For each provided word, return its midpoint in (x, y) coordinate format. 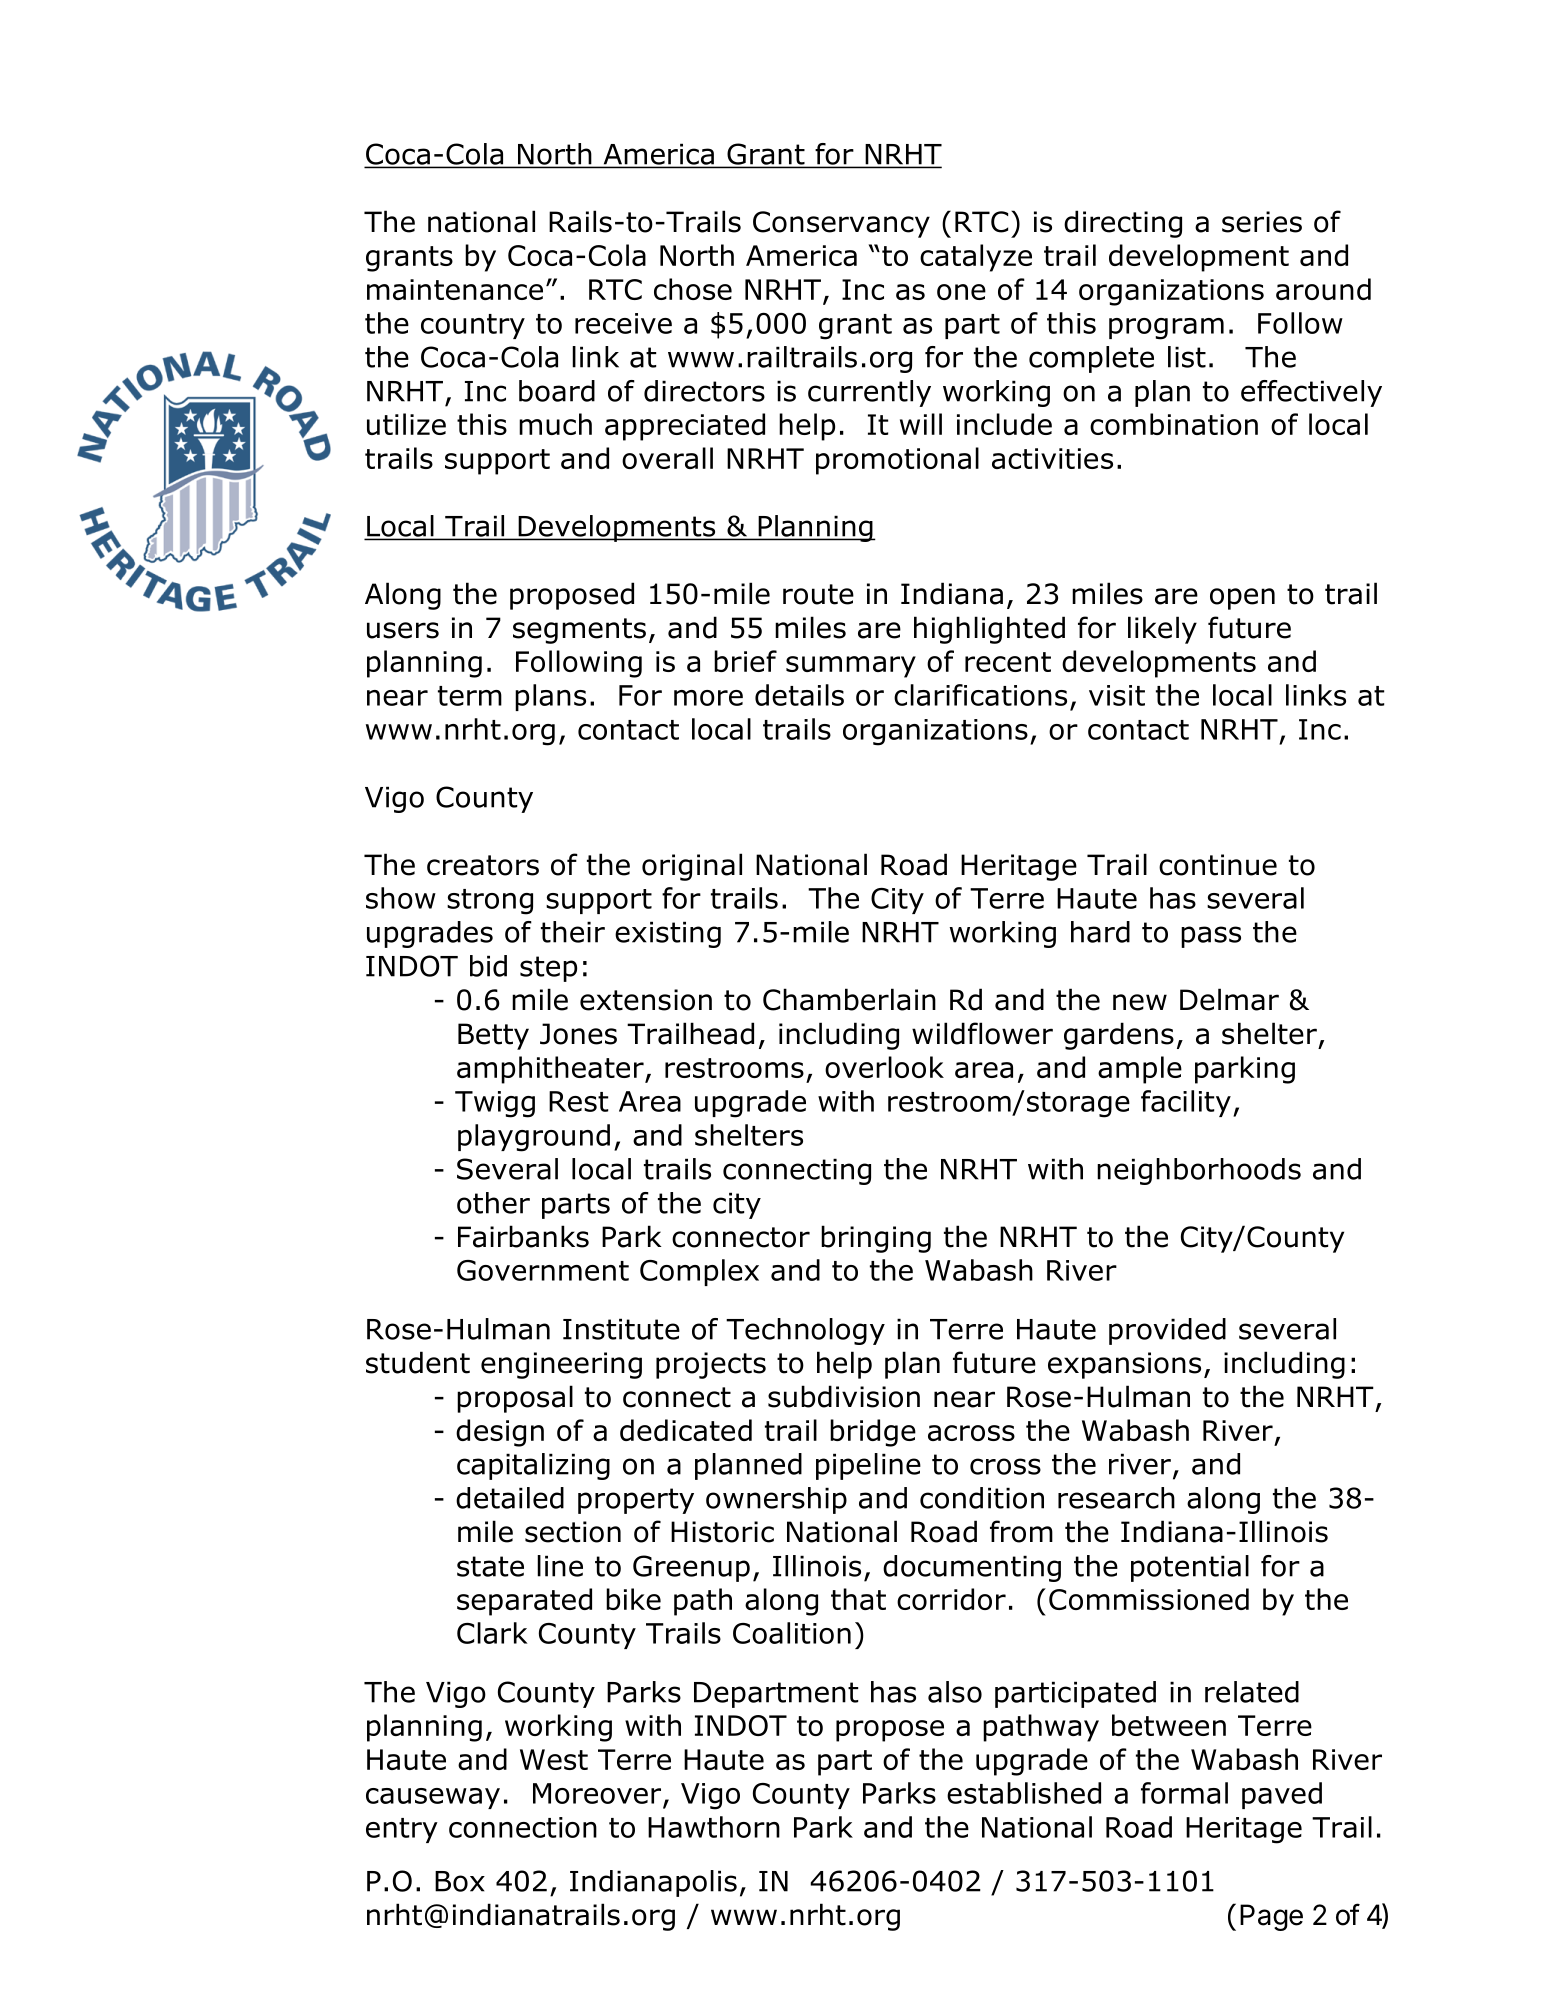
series (1262, 222)
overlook (884, 1067)
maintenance (455, 289)
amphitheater (551, 1070)
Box (460, 1881)
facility (1186, 1103)
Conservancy (841, 224)
